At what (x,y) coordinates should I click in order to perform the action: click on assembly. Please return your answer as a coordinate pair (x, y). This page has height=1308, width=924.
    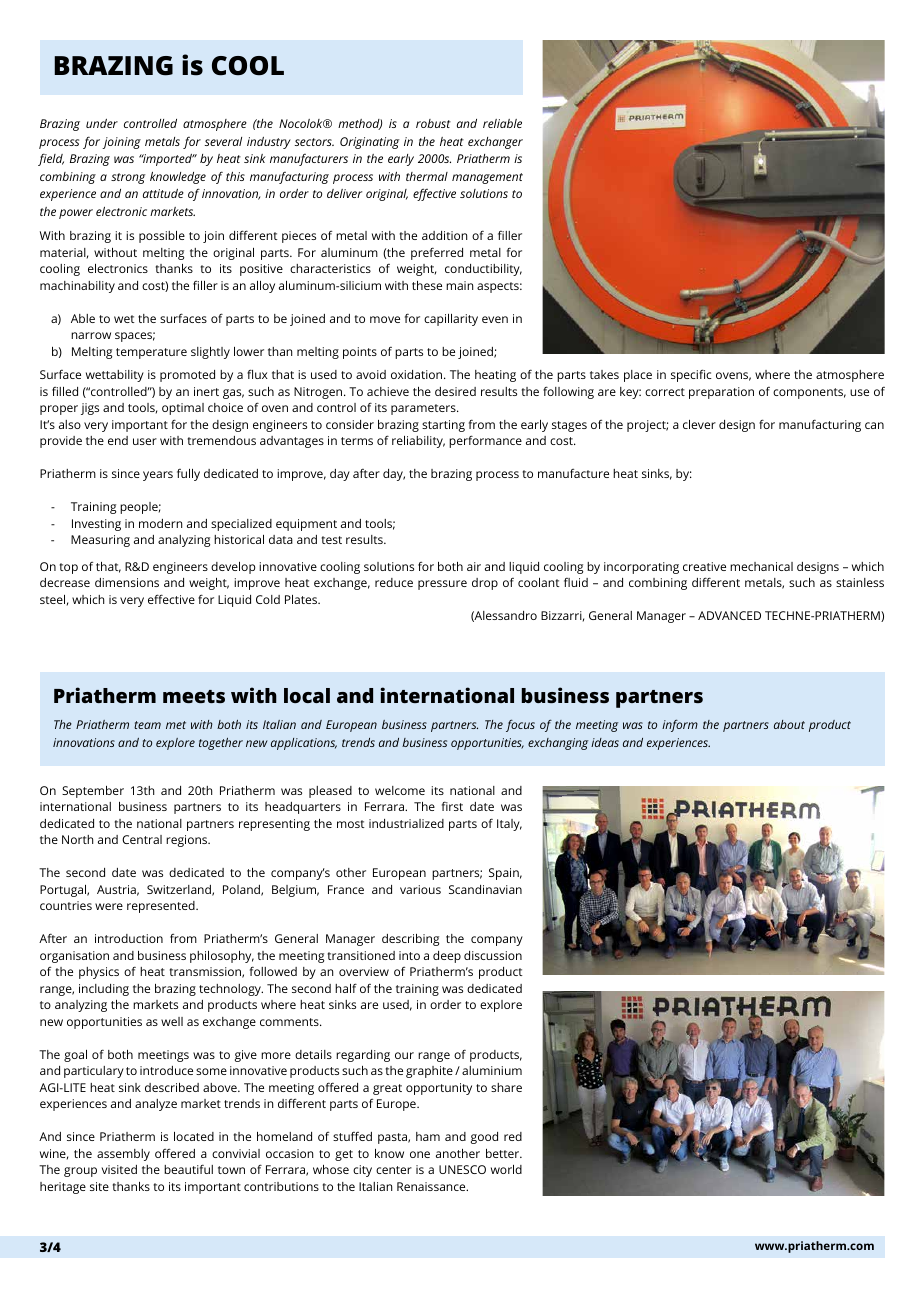
    Looking at the image, I should click on (123, 1155).
